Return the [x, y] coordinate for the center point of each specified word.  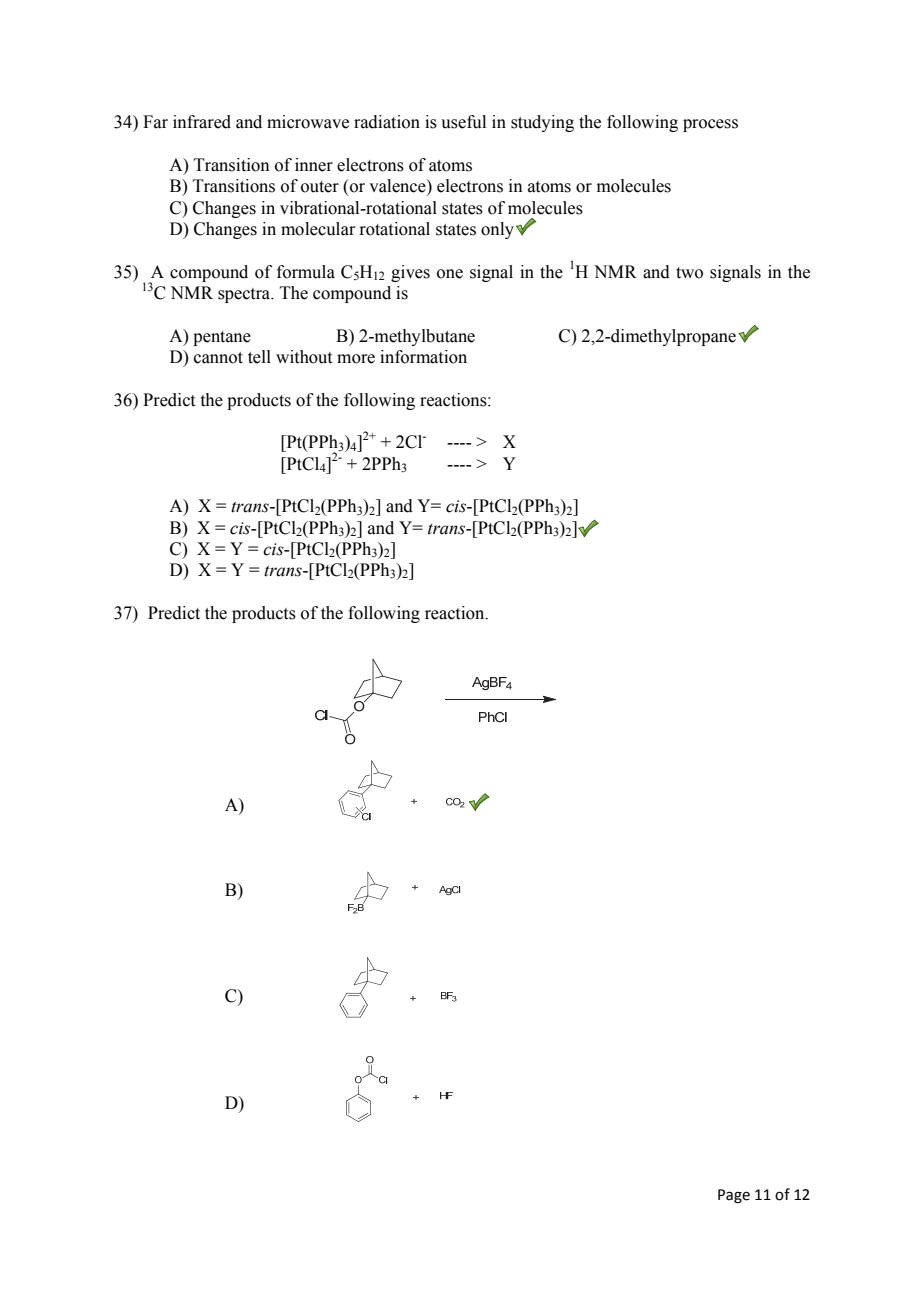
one [450, 274]
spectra [245, 295]
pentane [222, 338]
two [689, 273]
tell [259, 357]
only [497, 230]
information [423, 357]
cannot [218, 358]
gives [410, 273]
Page [734, 1196]
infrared [202, 122]
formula [306, 272]
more [356, 359]
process [710, 125]
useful [463, 122]
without [304, 357]
